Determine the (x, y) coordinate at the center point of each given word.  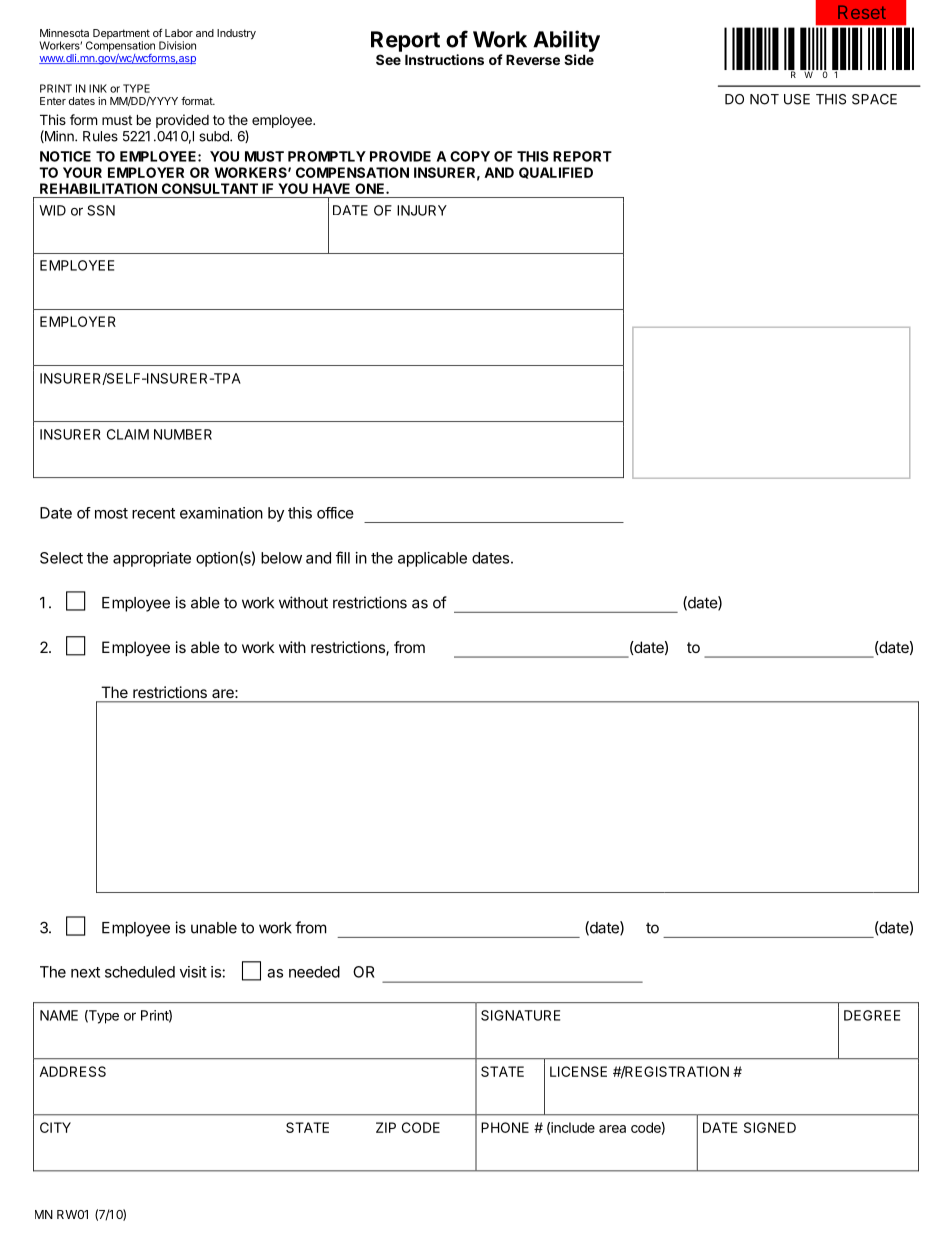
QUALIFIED (556, 173)
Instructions (444, 59)
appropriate (152, 559)
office (335, 513)
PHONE (505, 1127)
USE (797, 99)
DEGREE (872, 1015)
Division (177, 45)
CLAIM (128, 434)
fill (343, 557)
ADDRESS (72, 1071)
